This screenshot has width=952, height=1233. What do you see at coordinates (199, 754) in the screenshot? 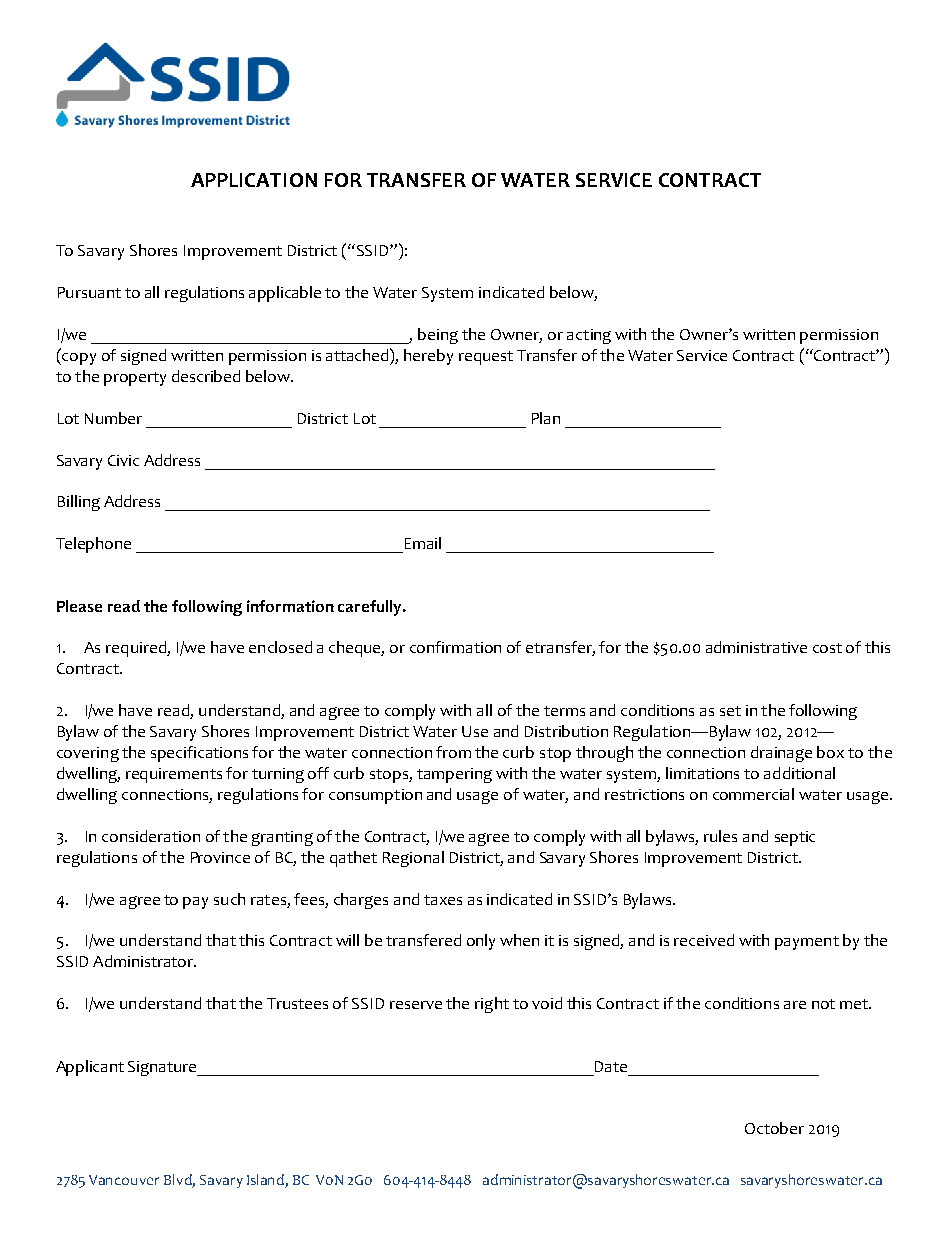
I see `specifications` at bounding box center [199, 754].
